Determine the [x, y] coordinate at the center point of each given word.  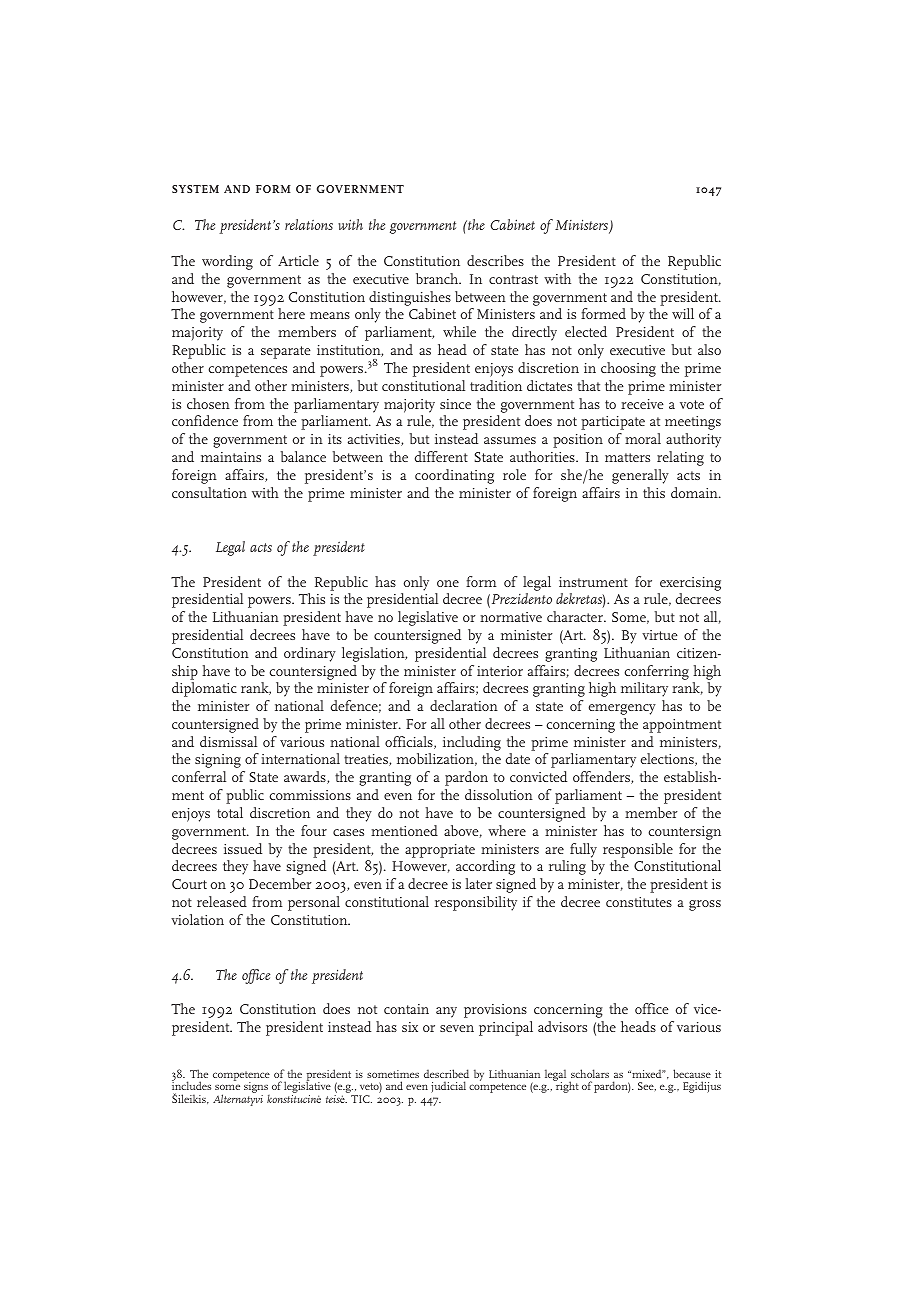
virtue [660, 635]
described [446, 1073]
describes [495, 260]
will [683, 313]
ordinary [310, 654]
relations [309, 224]
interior [500, 671]
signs [257, 1089]
